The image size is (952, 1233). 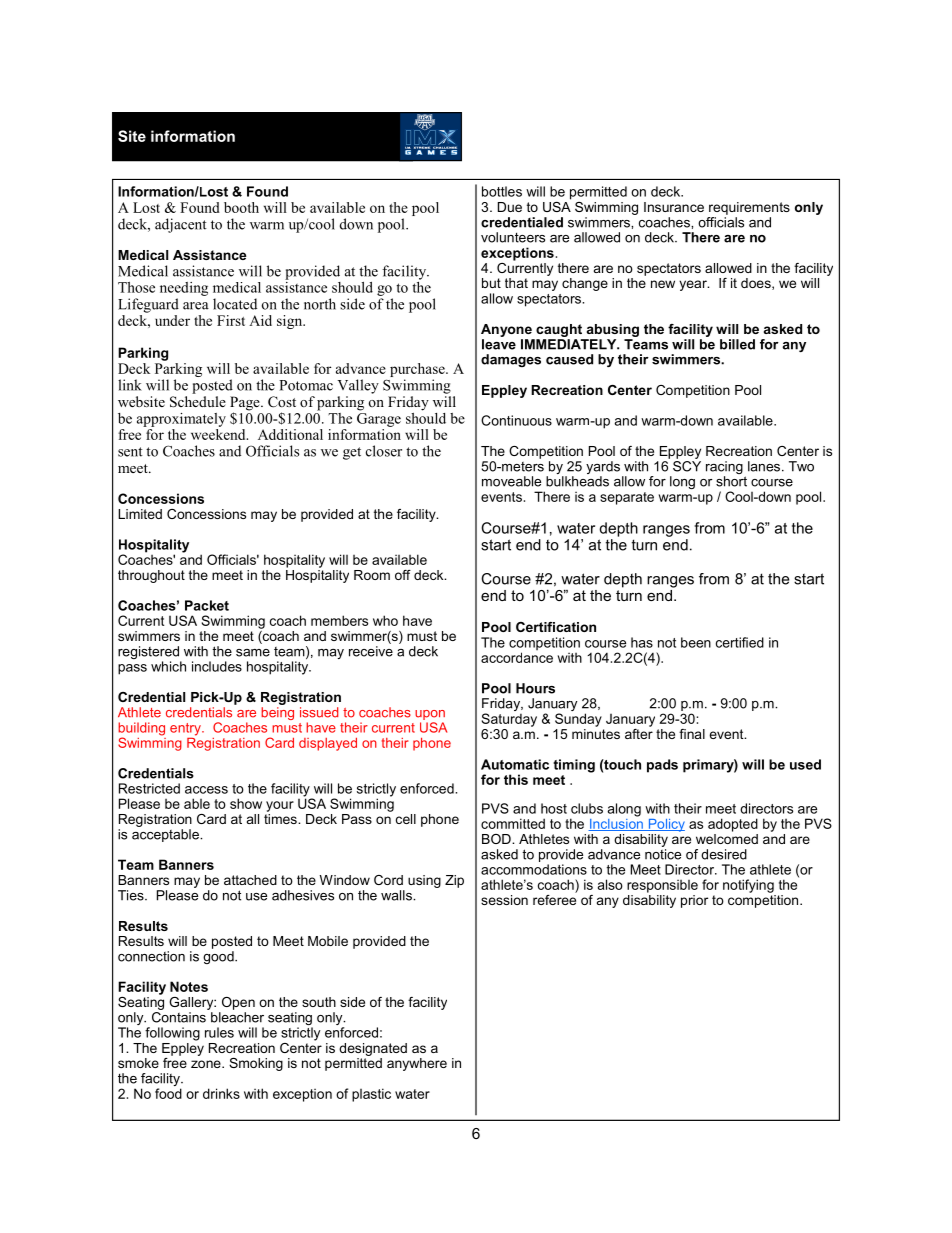 What do you see at coordinates (516, 779) in the screenshot?
I see `this` at bounding box center [516, 779].
